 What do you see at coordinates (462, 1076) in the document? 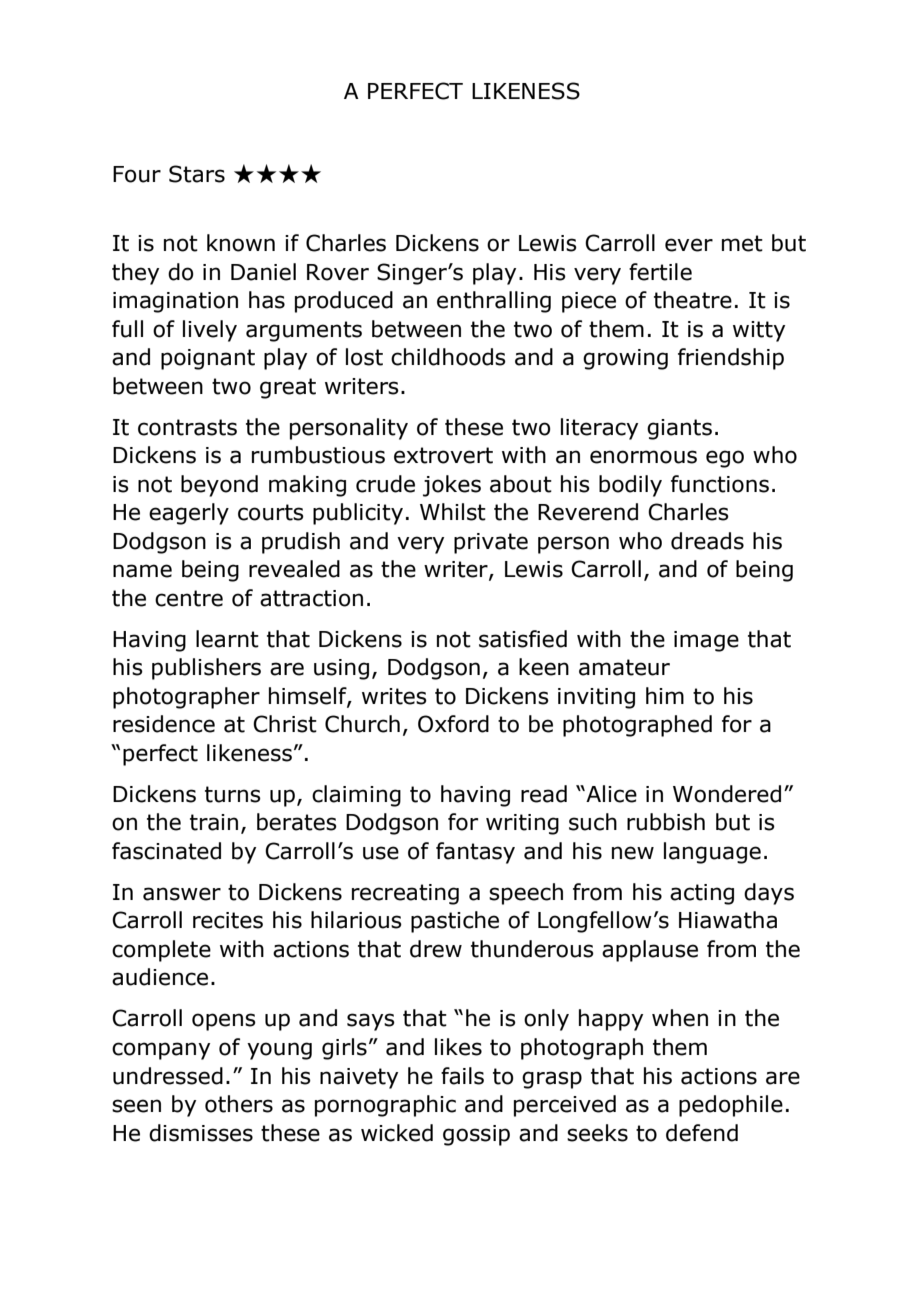
I see `fails` at bounding box center [462, 1076].
